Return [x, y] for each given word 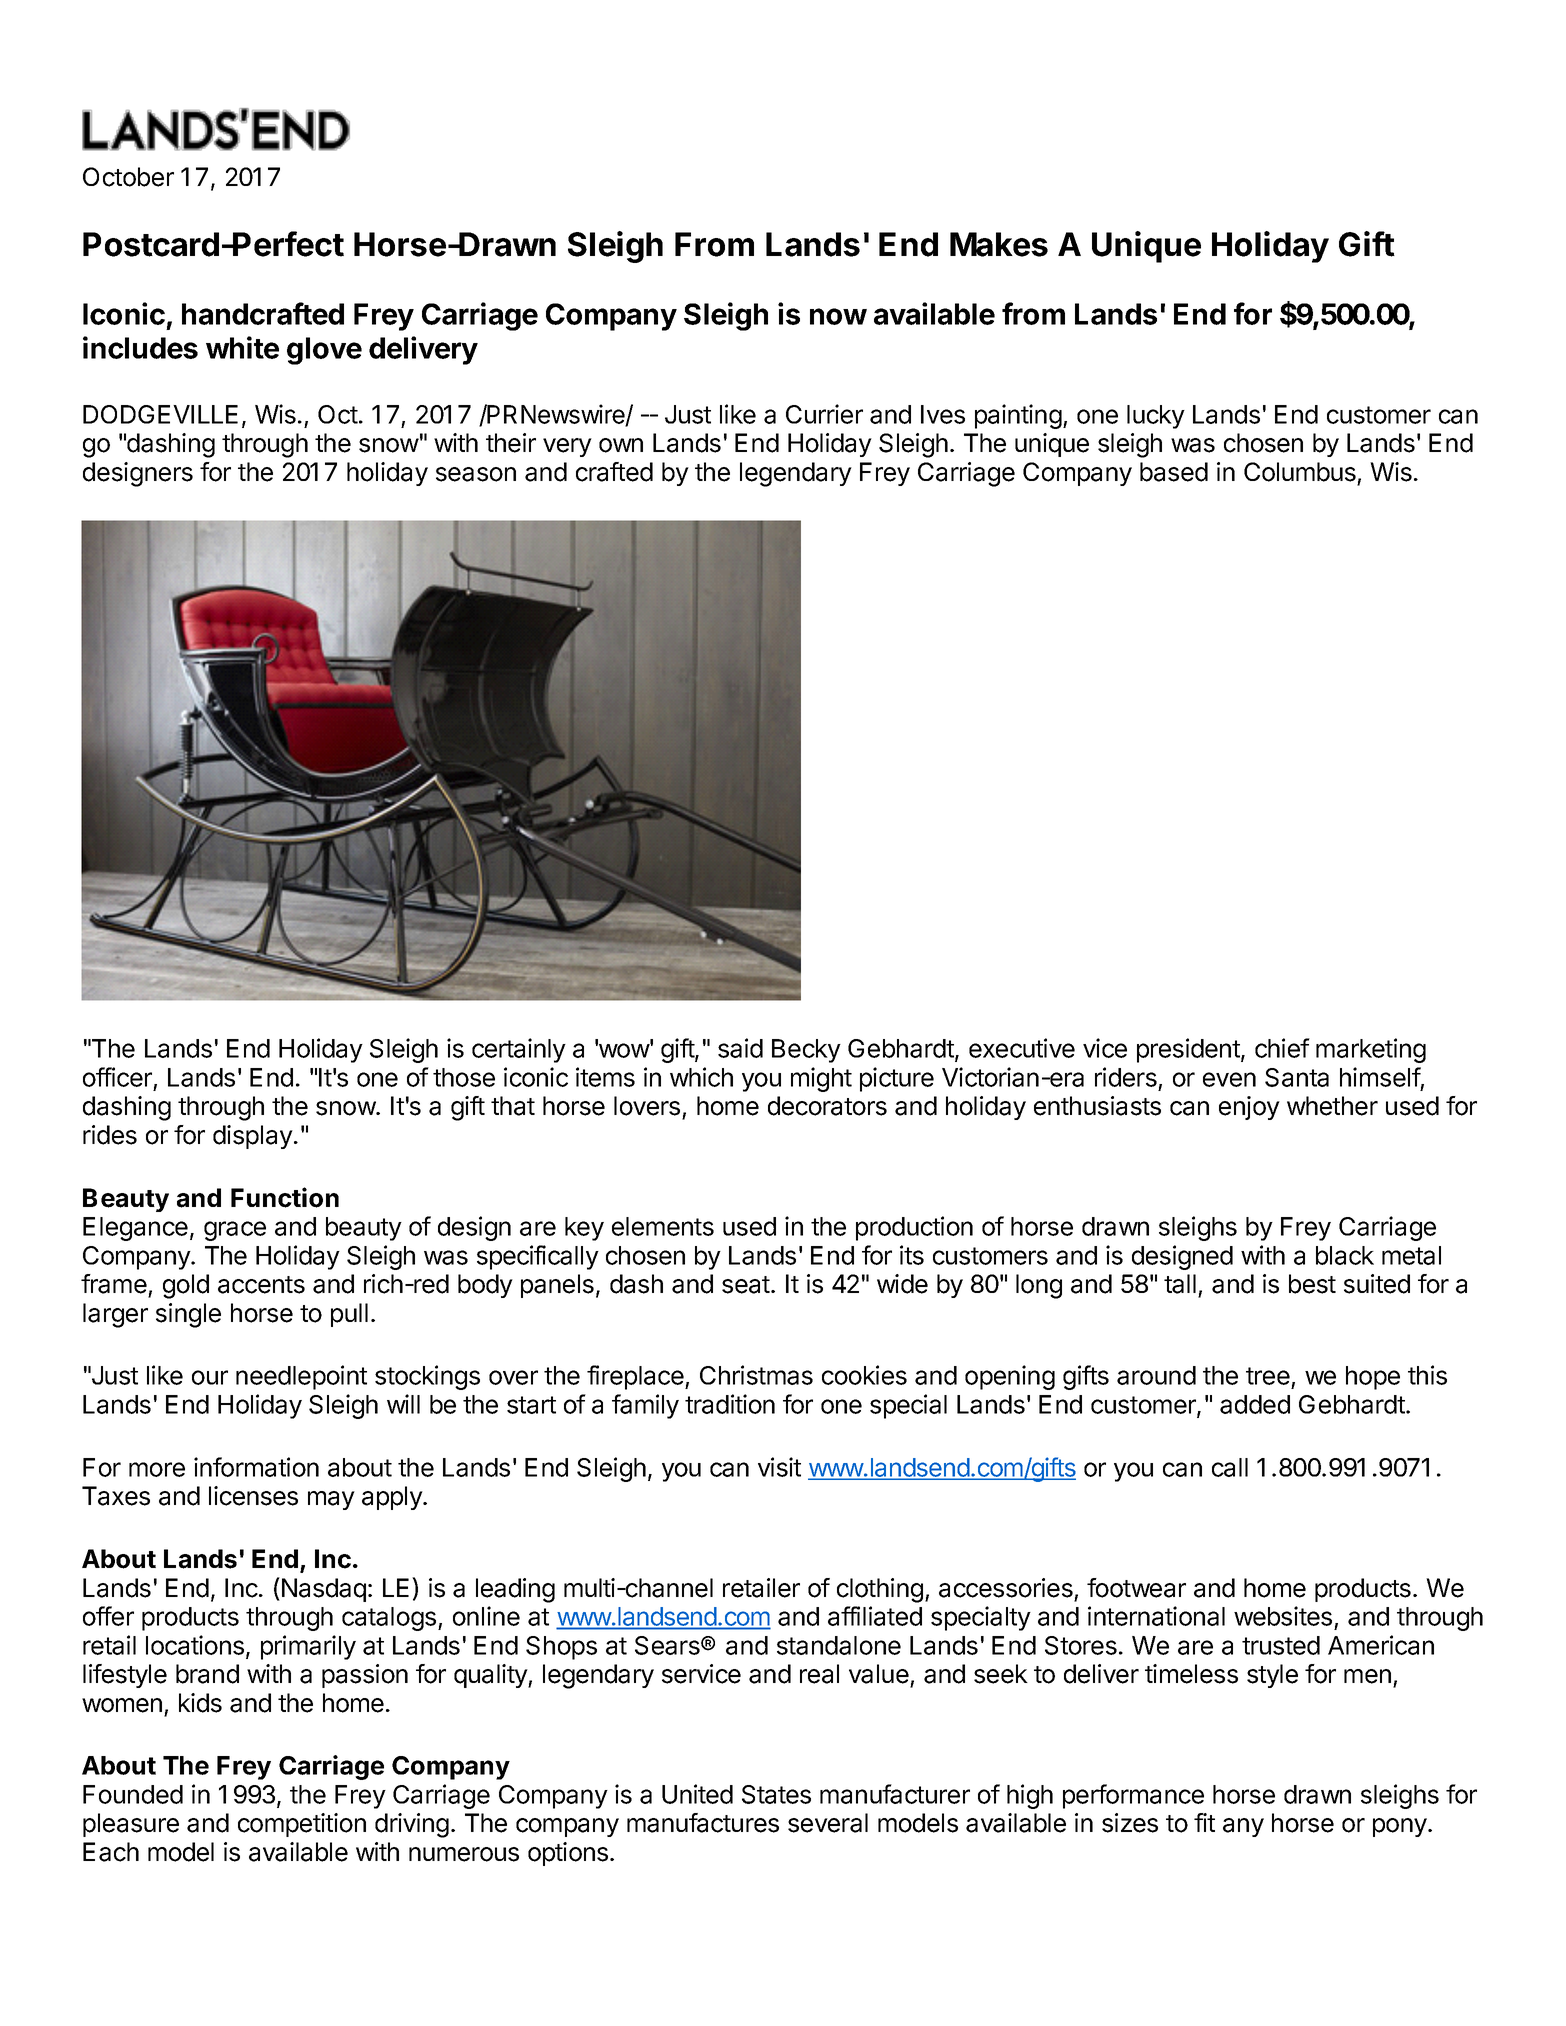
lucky [1156, 417]
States [776, 1794]
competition [302, 1825]
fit [1204, 1822]
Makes [999, 244]
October [128, 177]
